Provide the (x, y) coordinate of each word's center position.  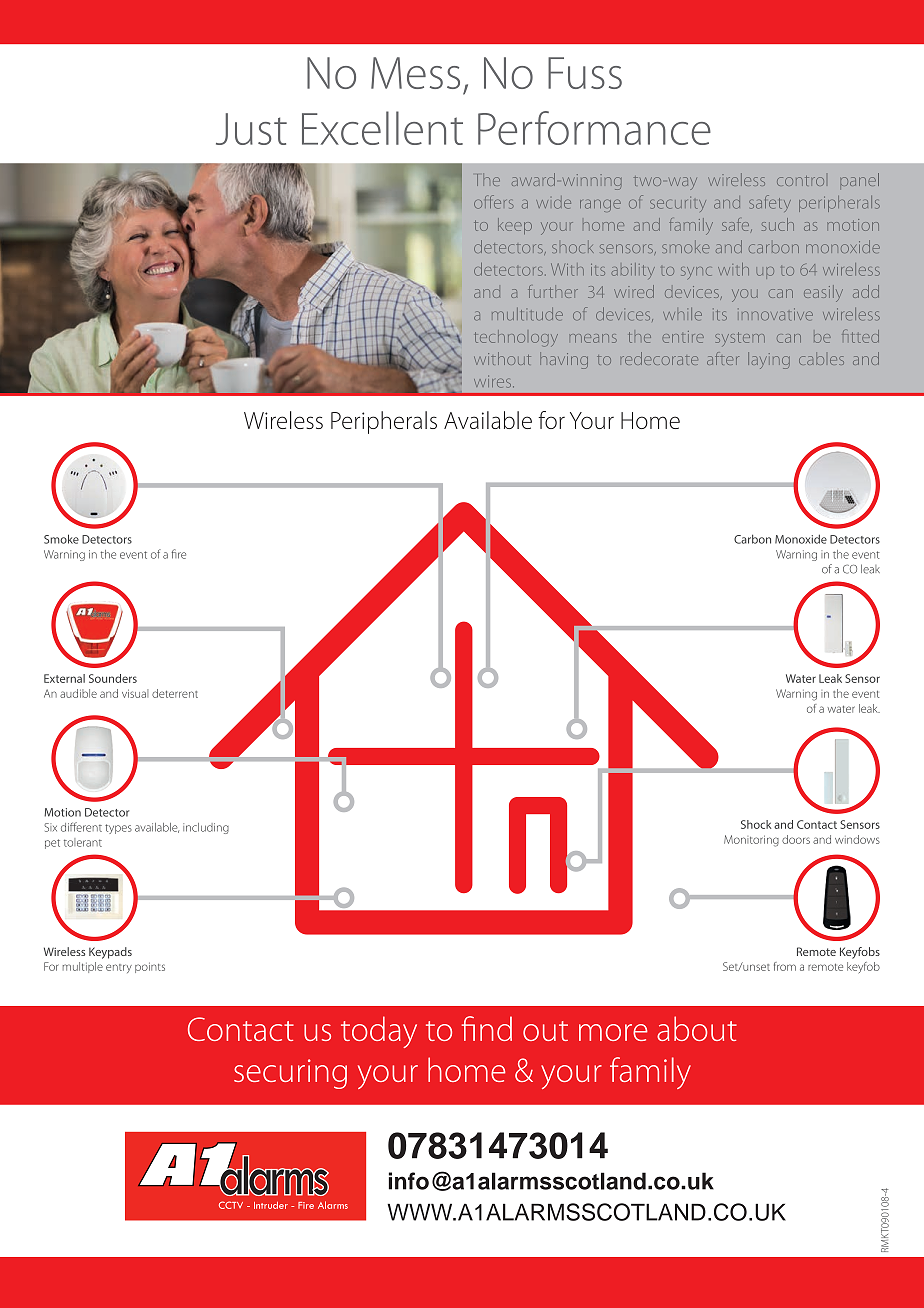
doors (796, 839)
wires (494, 381)
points (150, 967)
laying (769, 360)
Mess (415, 73)
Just (251, 129)
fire (178, 554)
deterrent (175, 693)
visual (135, 693)
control (800, 181)
